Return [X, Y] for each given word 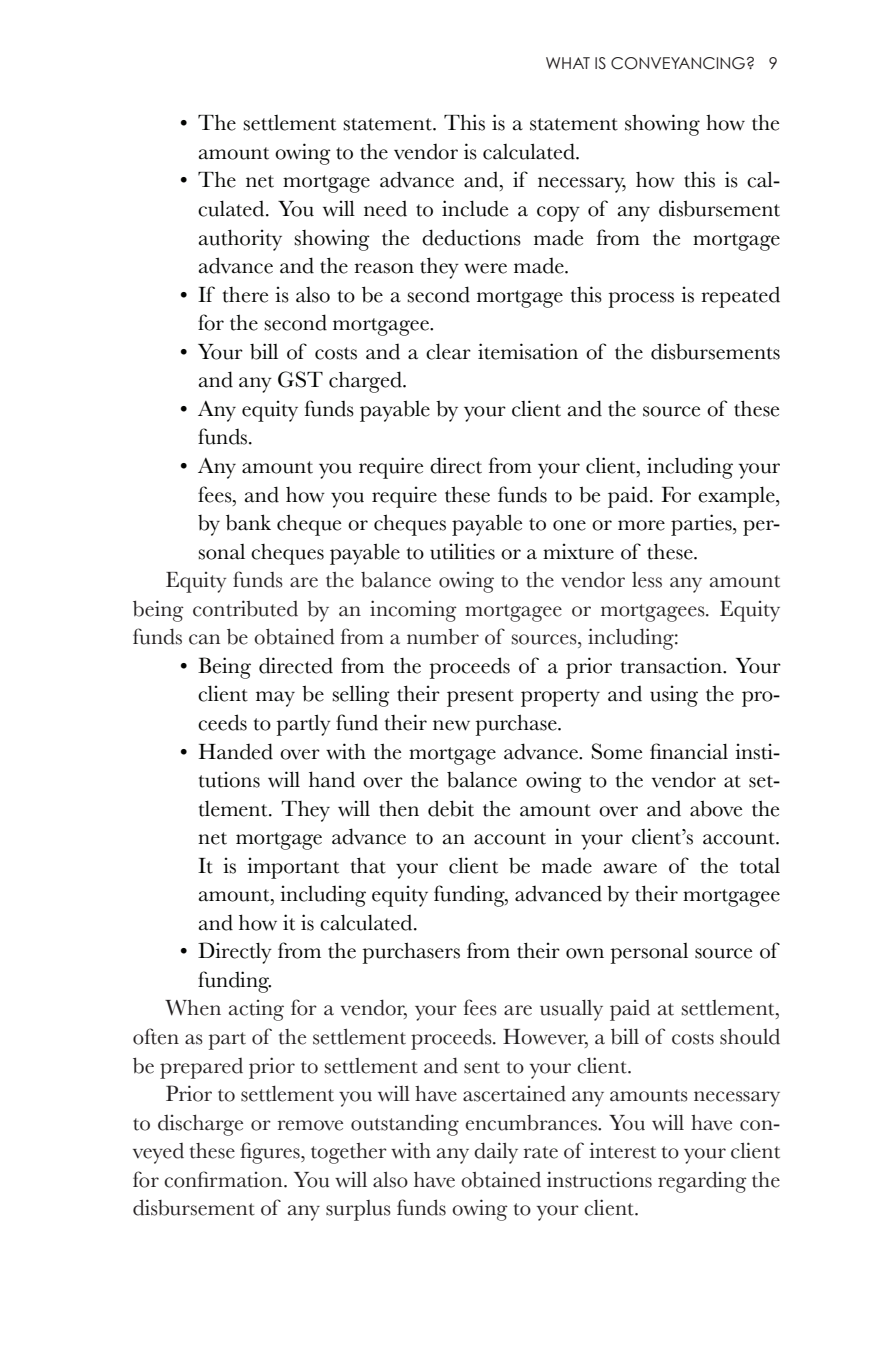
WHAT [568, 63]
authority [240, 240]
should [750, 1037]
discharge [200, 1125]
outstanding [405, 1125]
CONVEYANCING [678, 63]
